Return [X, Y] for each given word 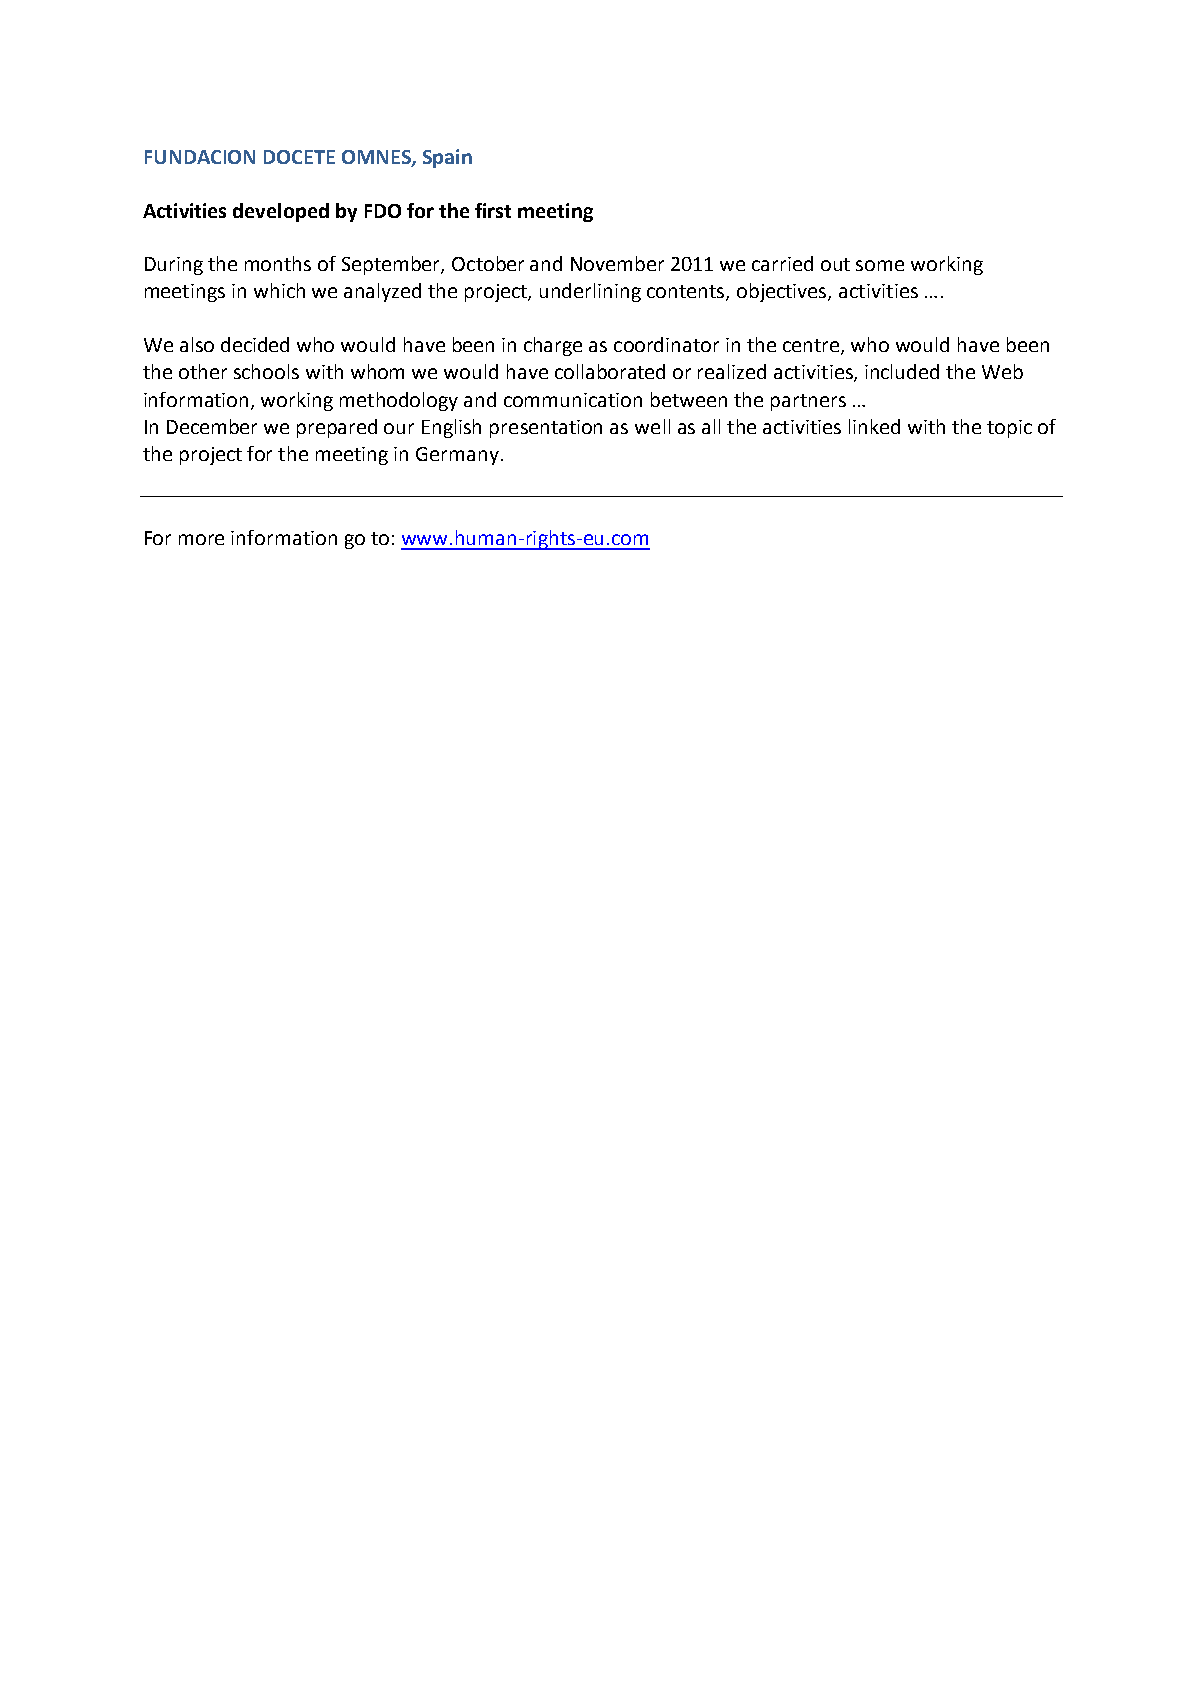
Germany [457, 456]
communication [573, 400]
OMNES [377, 158]
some [880, 265]
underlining [590, 292]
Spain [447, 158]
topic [1009, 429]
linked [874, 426]
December [212, 426]
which [279, 290]
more [201, 539]
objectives [783, 292]
